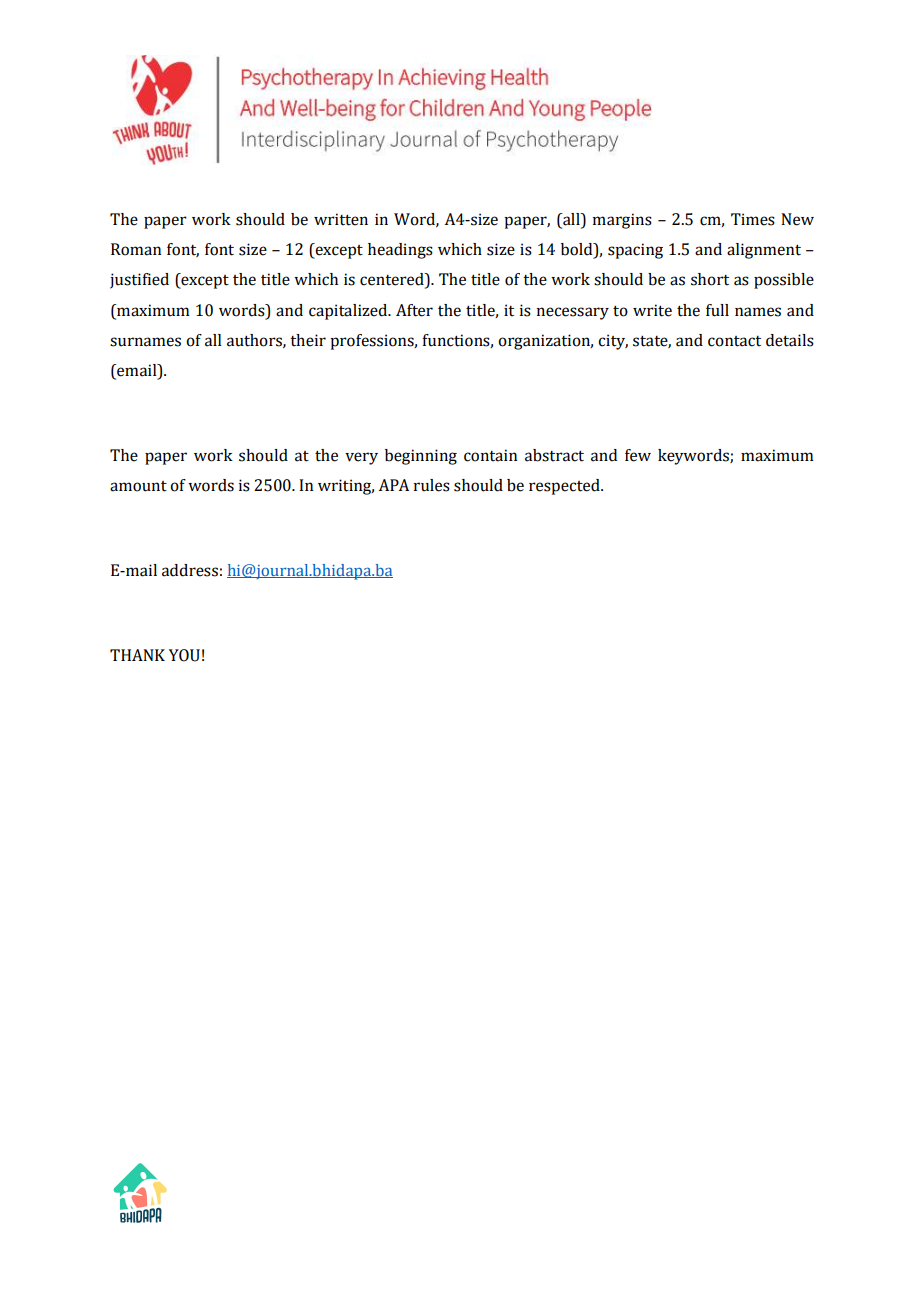  I want to click on THANK, so click(137, 655).
